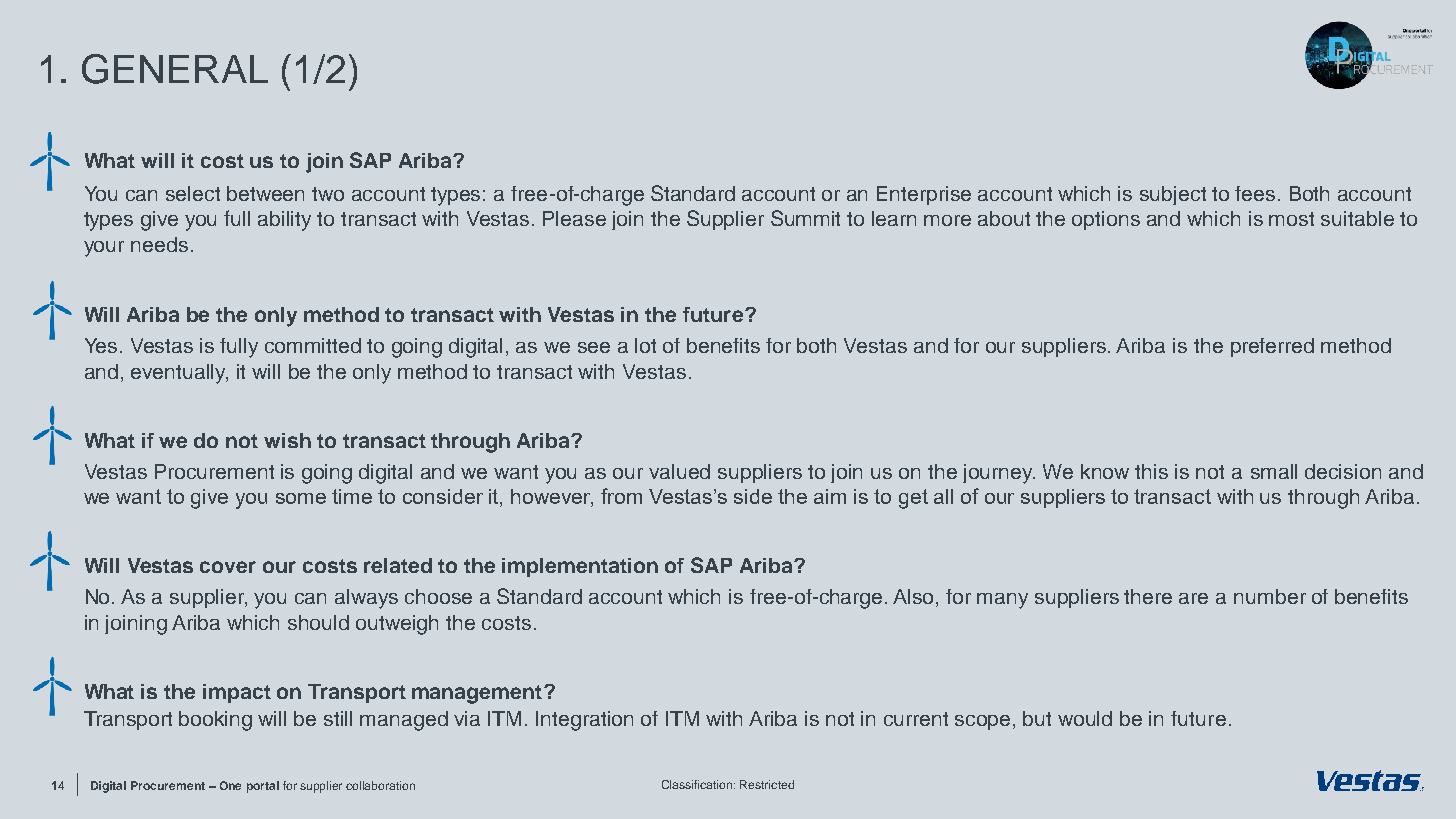  What do you see at coordinates (1291, 219) in the screenshot?
I see `most` at bounding box center [1291, 219].
